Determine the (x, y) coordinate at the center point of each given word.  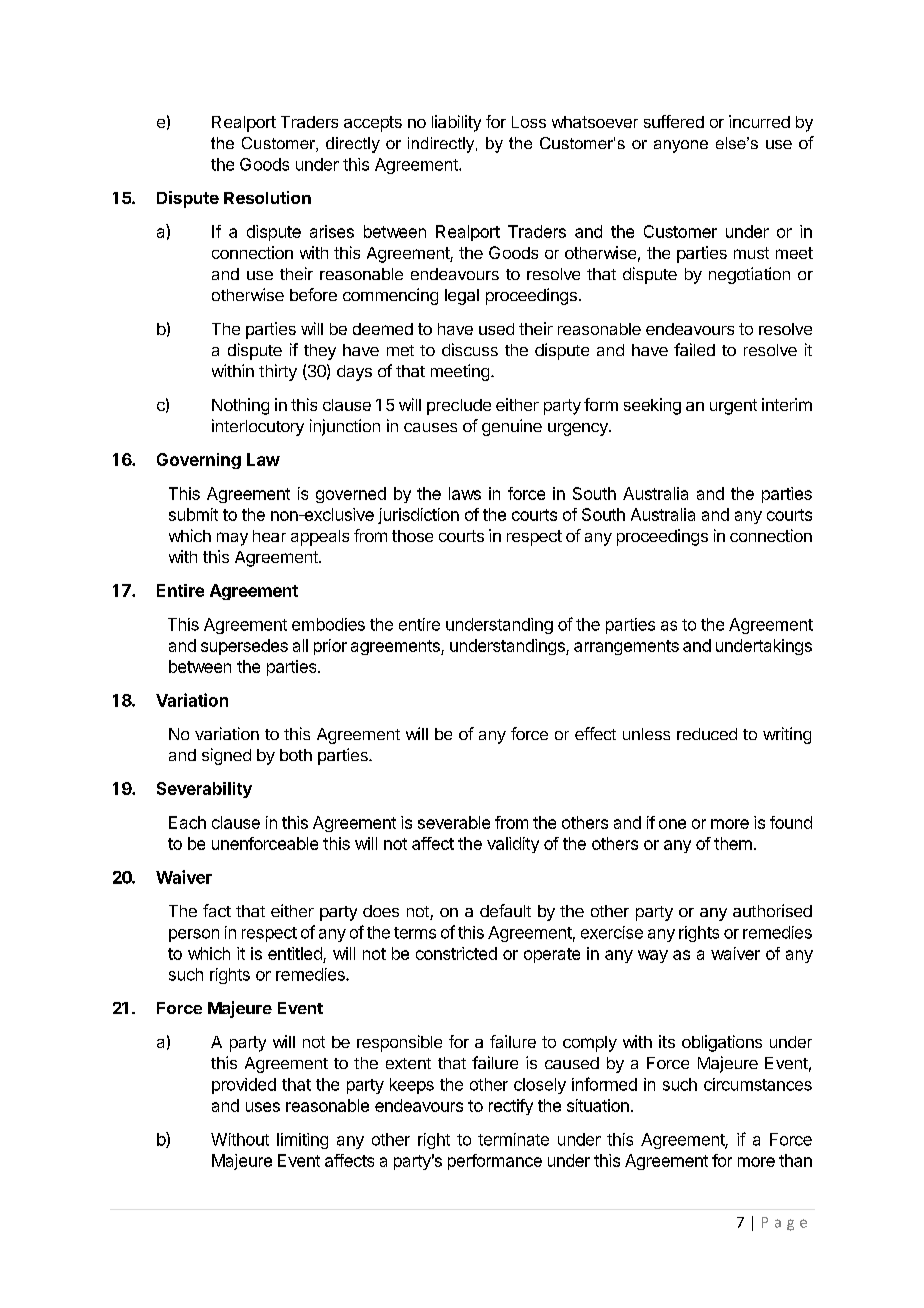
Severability (204, 790)
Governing (199, 461)
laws (465, 493)
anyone (681, 146)
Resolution (267, 197)
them (733, 843)
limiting (302, 1141)
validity (513, 845)
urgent (733, 407)
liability (456, 123)
